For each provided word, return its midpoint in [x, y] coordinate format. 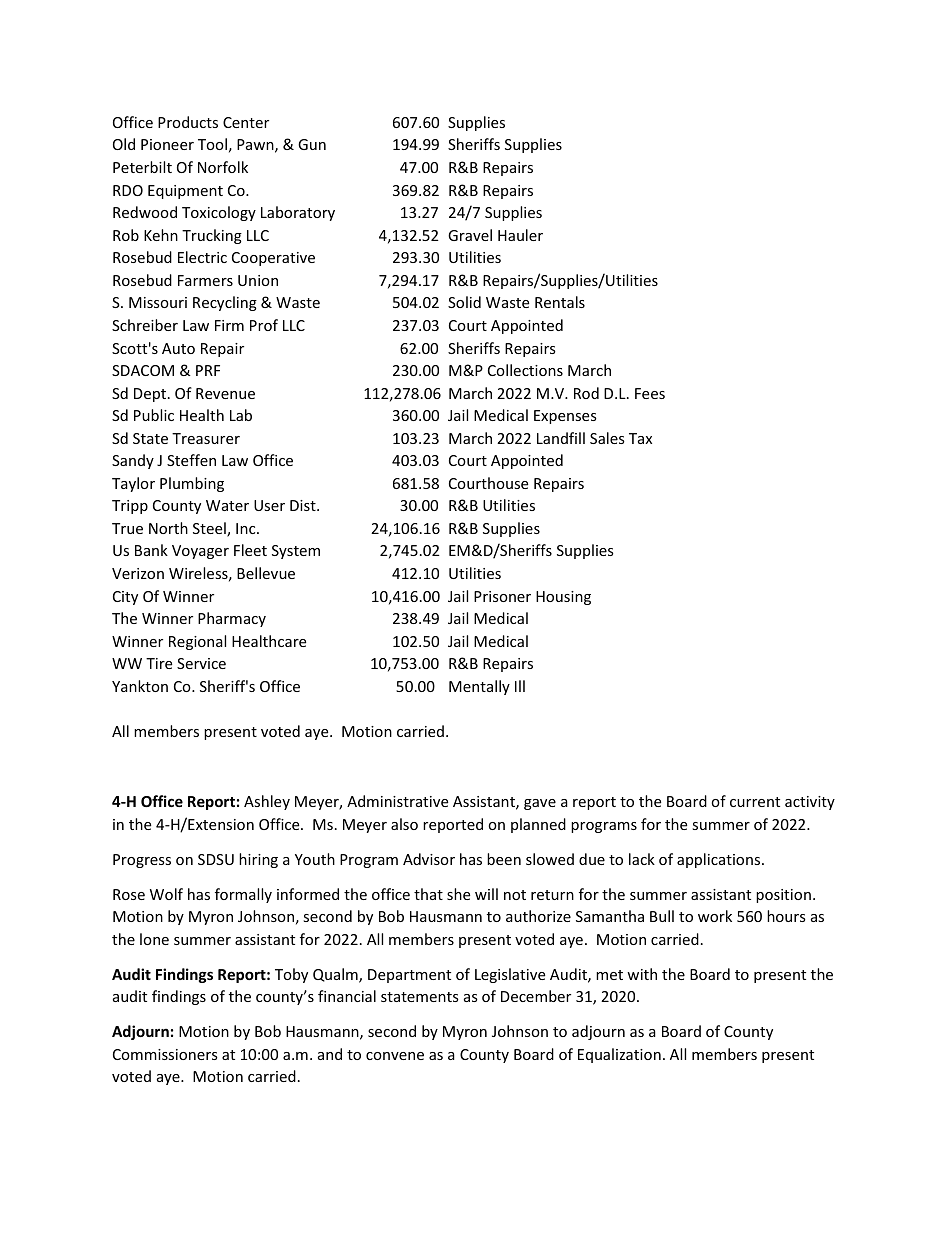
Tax [640, 438]
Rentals [560, 302]
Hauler [520, 235]
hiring [258, 860]
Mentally [479, 687]
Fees [650, 393]
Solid [464, 302]
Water [227, 505]
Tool [212, 144]
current [755, 802]
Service [201, 663]
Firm [229, 325]
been [504, 859]
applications [720, 860]
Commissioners [165, 1054]
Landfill [561, 438]
